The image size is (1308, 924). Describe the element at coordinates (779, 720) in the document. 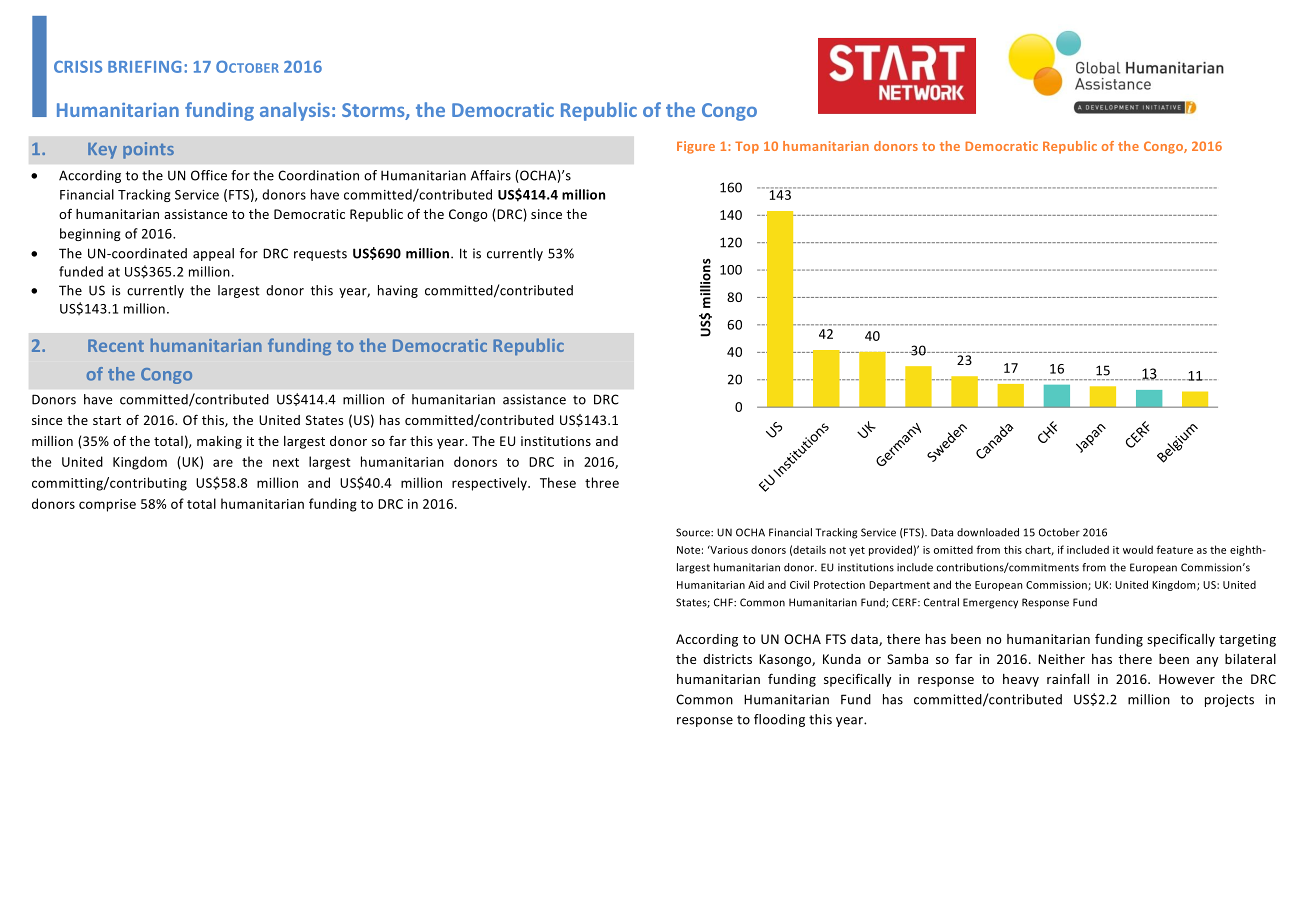

I see `flooding` at that location.
